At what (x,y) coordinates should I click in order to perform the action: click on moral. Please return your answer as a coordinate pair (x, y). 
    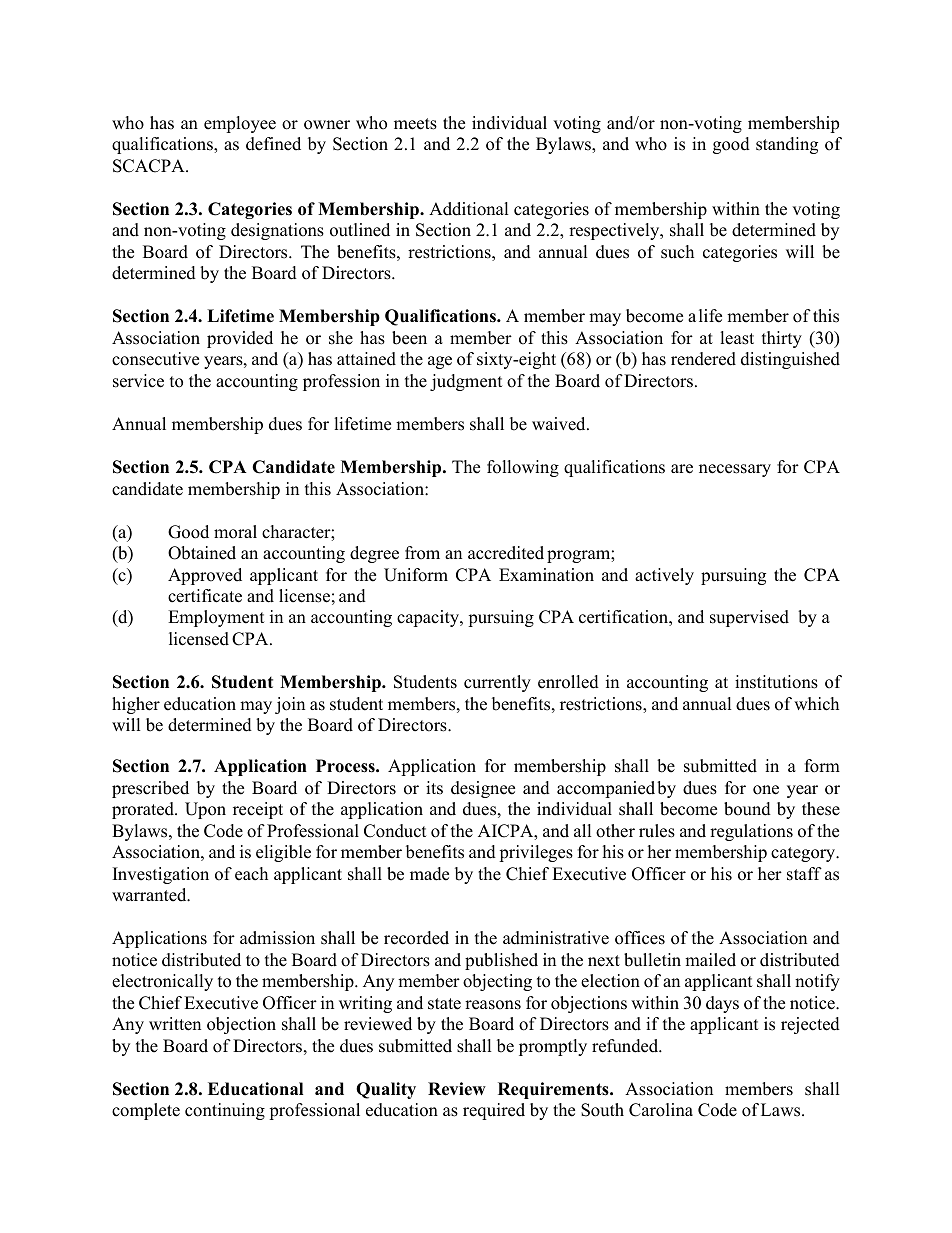
    Looking at the image, I should click on (235, 532).
